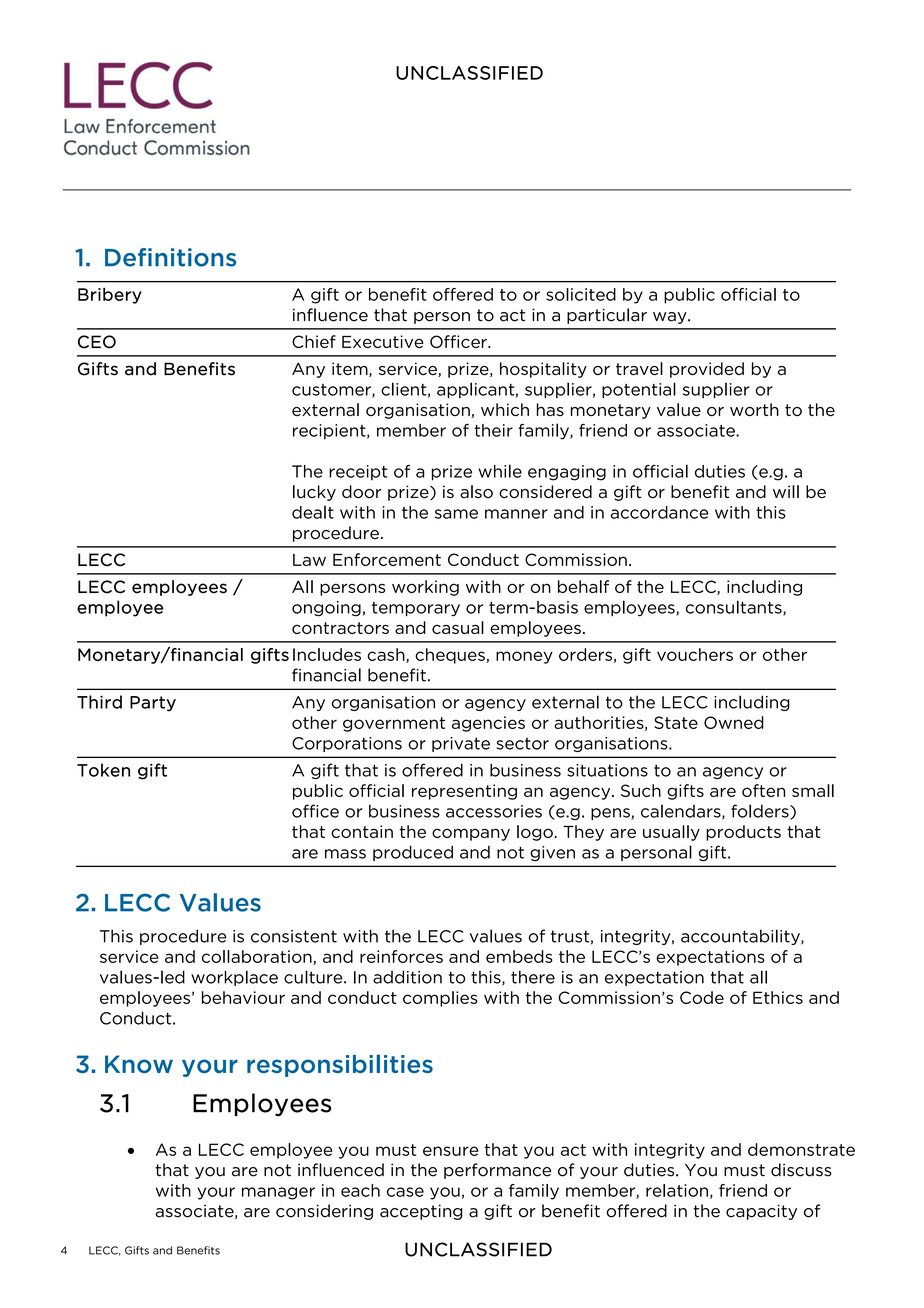  Describe the element at coordinates (170, 257) in the screenshot. I see `Definitions` at that location.
